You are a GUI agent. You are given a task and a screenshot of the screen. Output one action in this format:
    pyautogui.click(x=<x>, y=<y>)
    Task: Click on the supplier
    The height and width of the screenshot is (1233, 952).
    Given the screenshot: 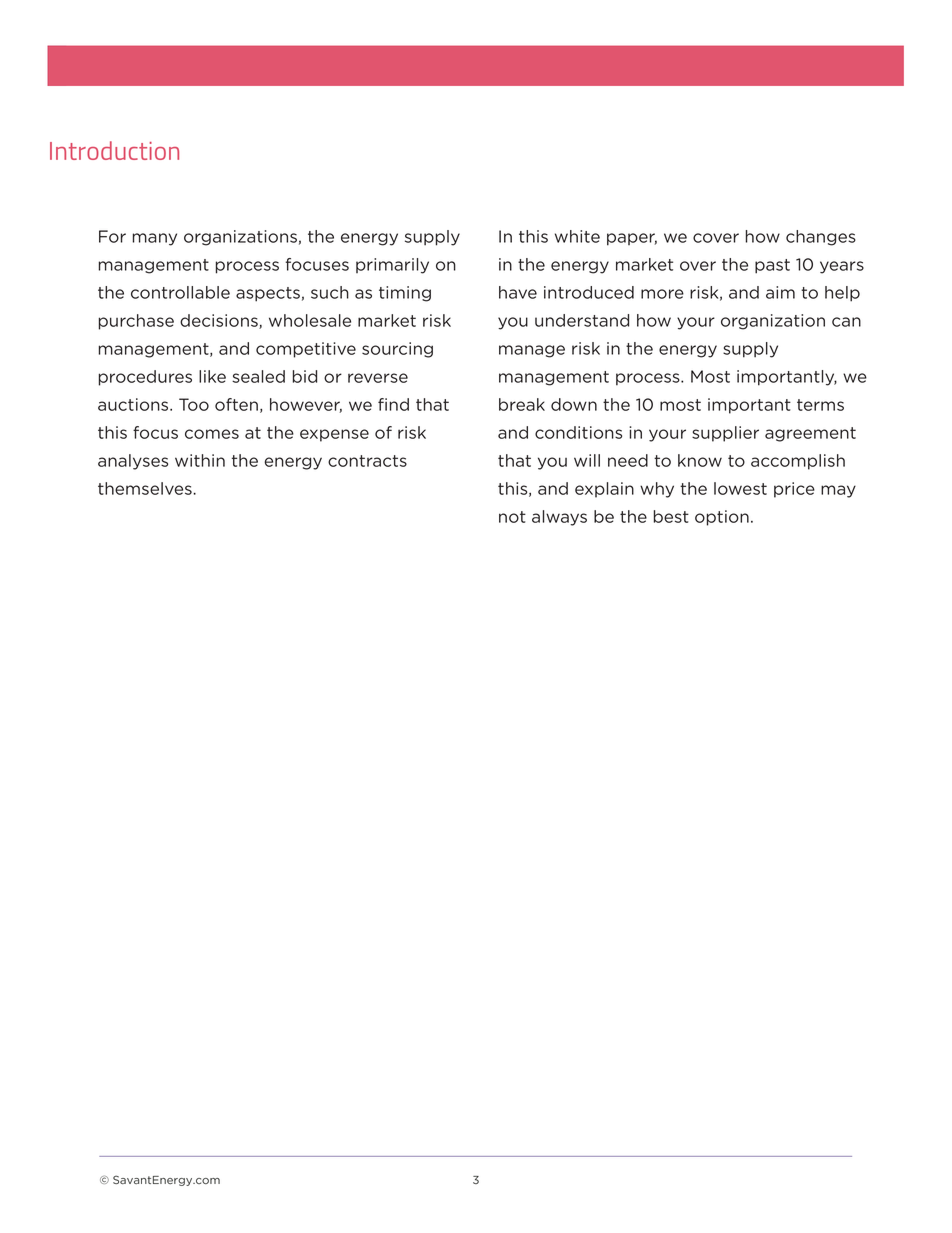 What is the action you would take?
    pyautogui.click(x=725, y=434)
